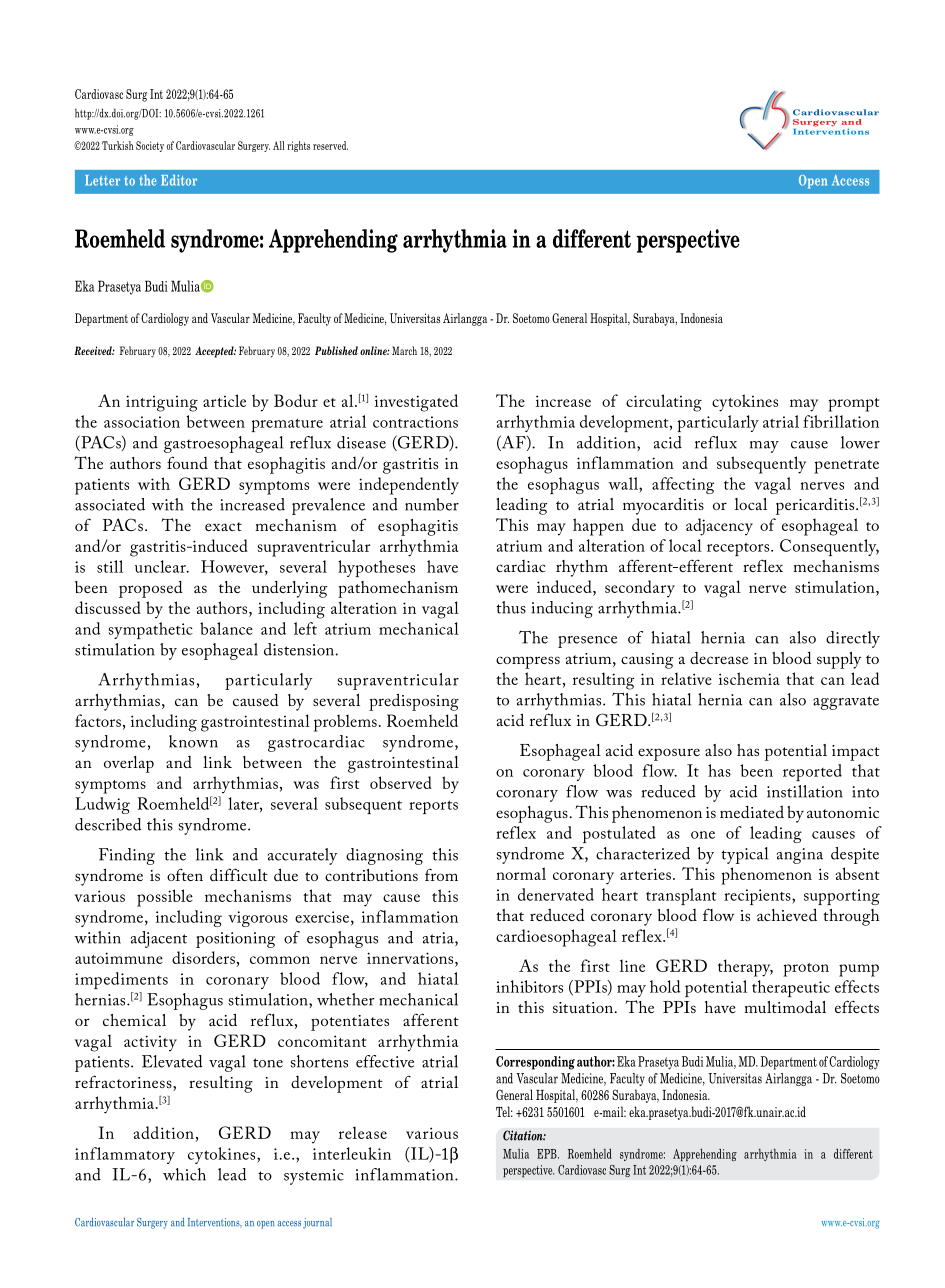 The image size is (945, 1288). Describe the element at coordinates (352, 1153) in the page. I see `interleukin` at that location.
